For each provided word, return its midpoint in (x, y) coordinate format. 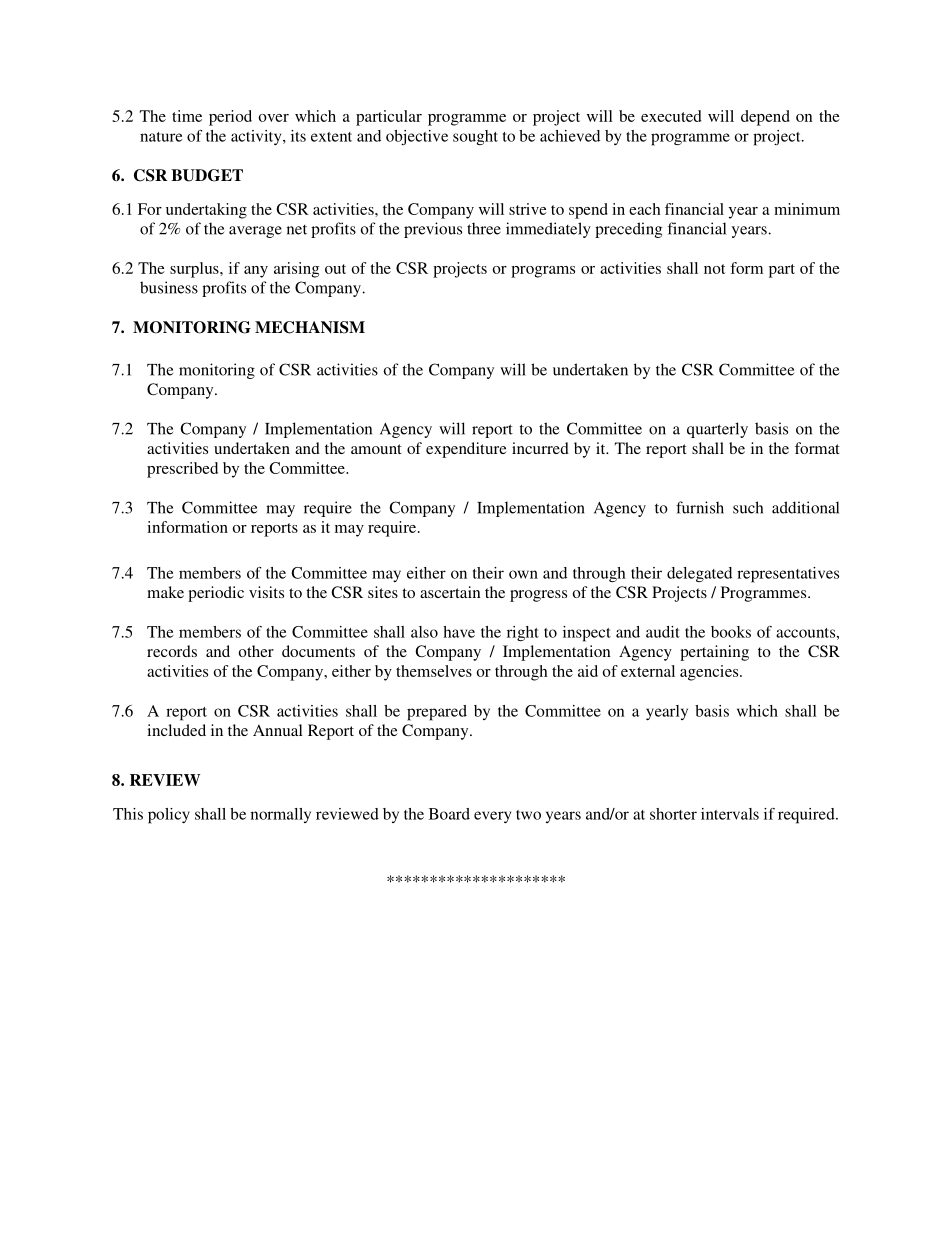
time (187, 116)
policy (169, 816)
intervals (730, 814)
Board (449, 814)
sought (475, 137)
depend (765, 118)
